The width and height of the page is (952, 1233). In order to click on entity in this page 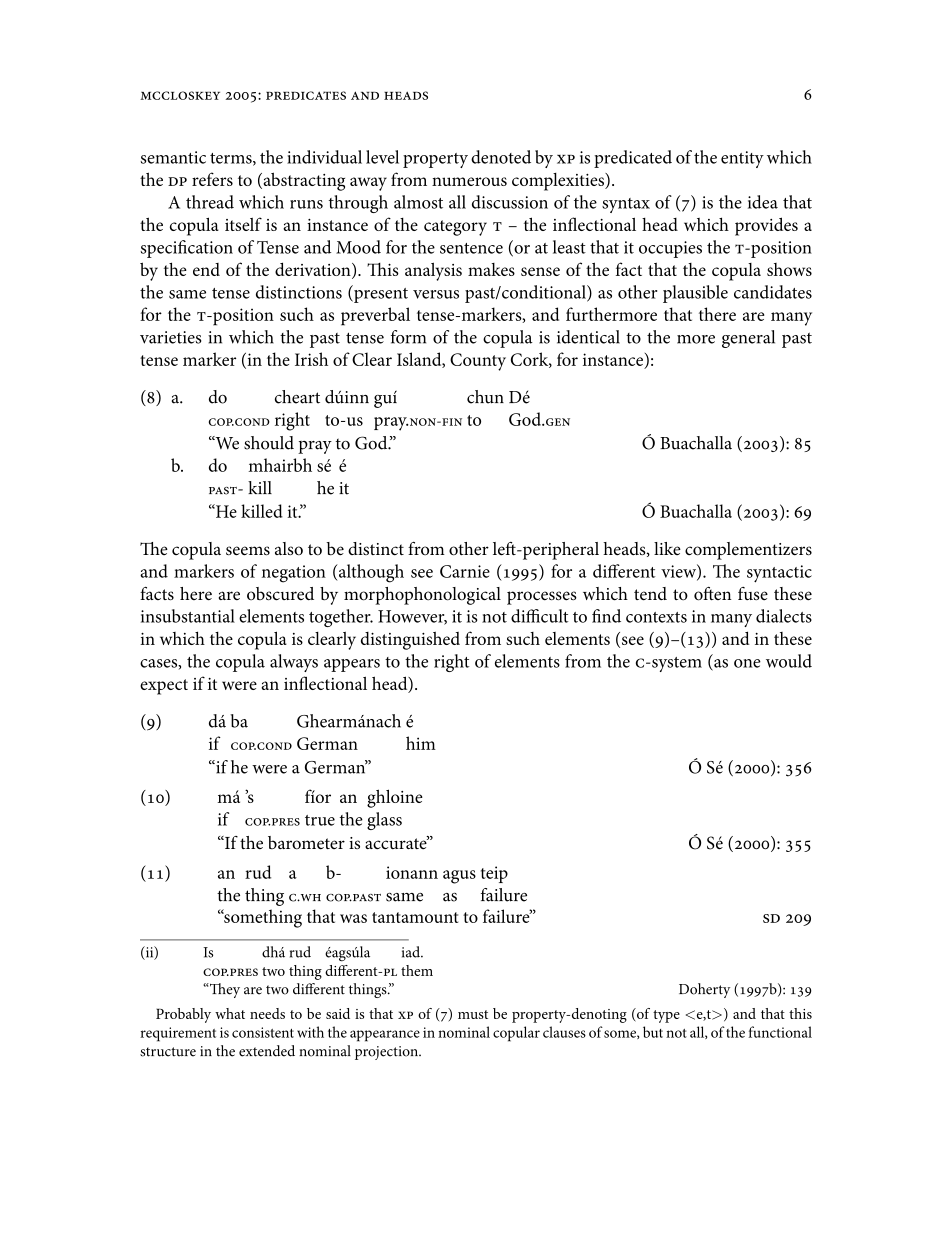, I will do `click(742, 159)`.
